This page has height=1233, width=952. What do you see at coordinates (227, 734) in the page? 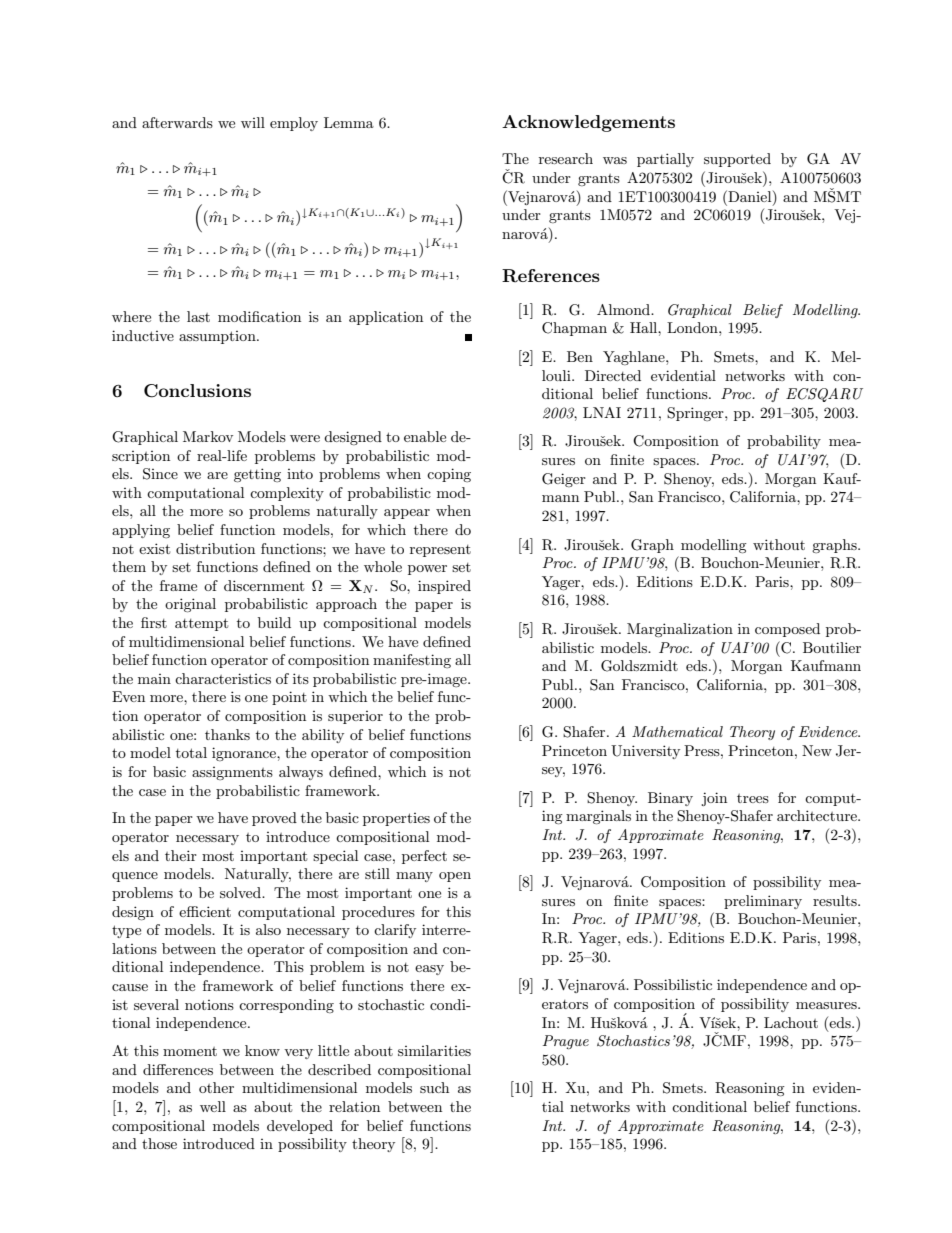
I see `thanks` at bounding box center [227, 734].
